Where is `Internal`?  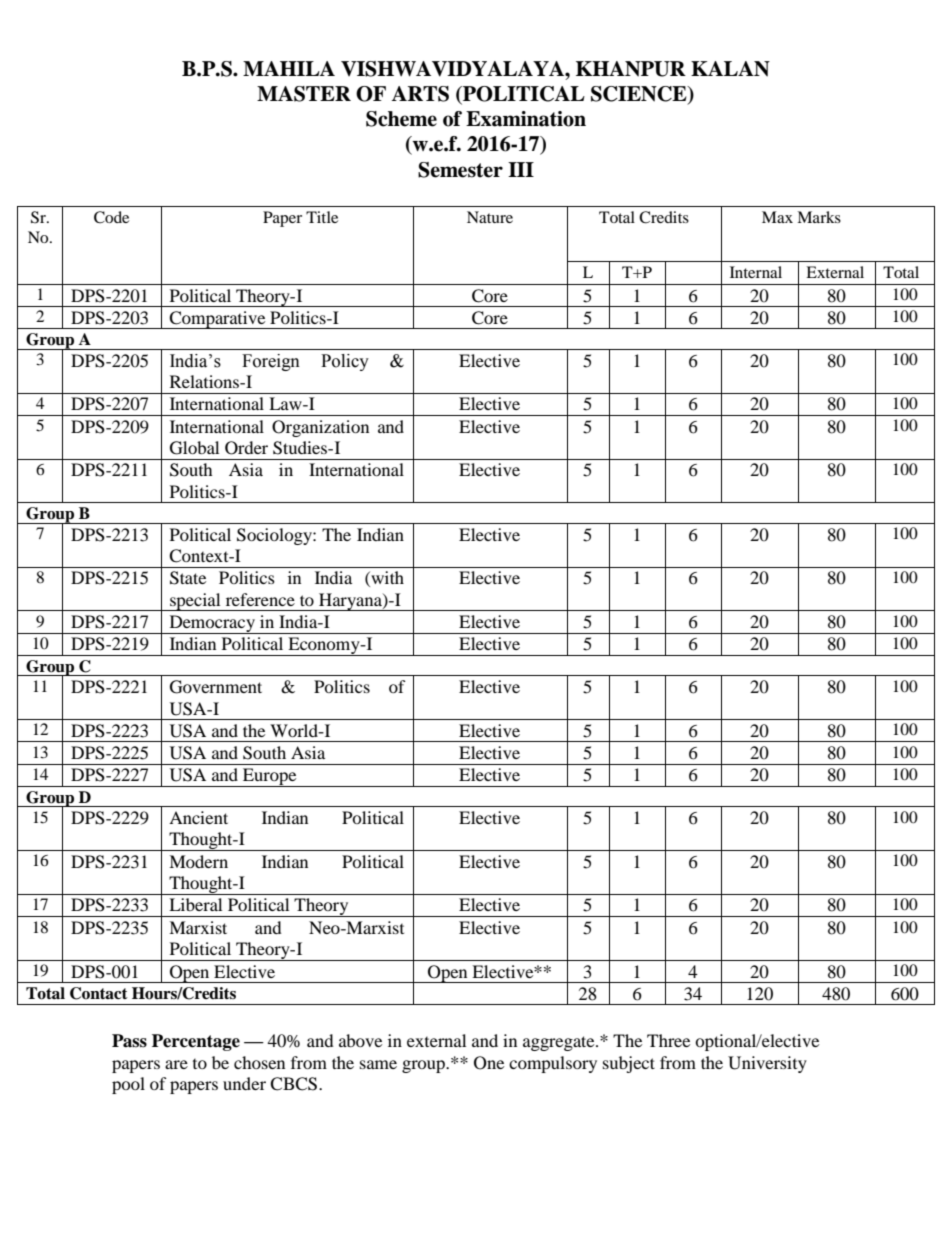 Internal is located at coordinates (756, 272).
